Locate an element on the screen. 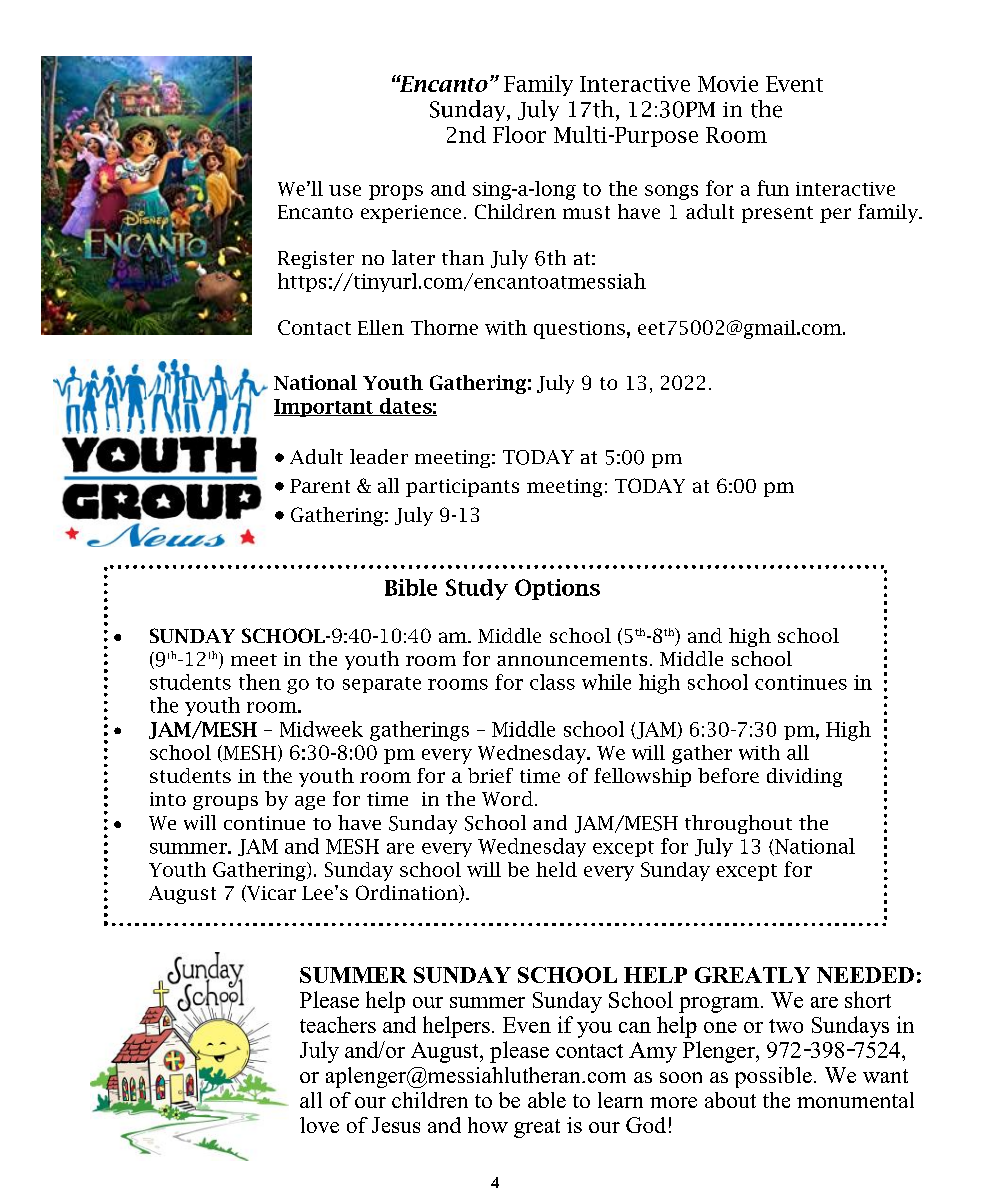  Options is located at coordinates (557, 589).
